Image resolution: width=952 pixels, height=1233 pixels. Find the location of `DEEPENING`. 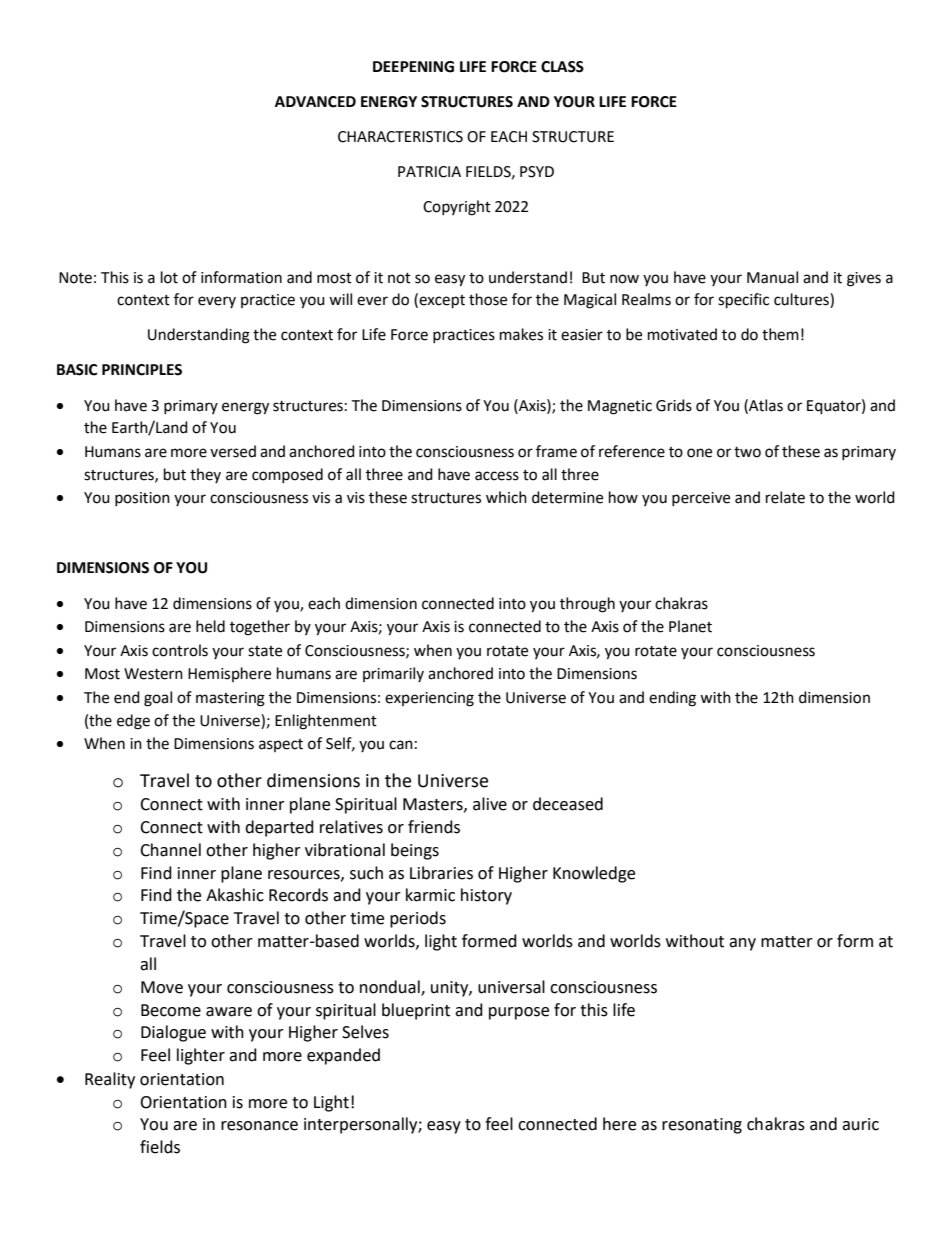

DEEPENING is located at coordinates (413, 67).
